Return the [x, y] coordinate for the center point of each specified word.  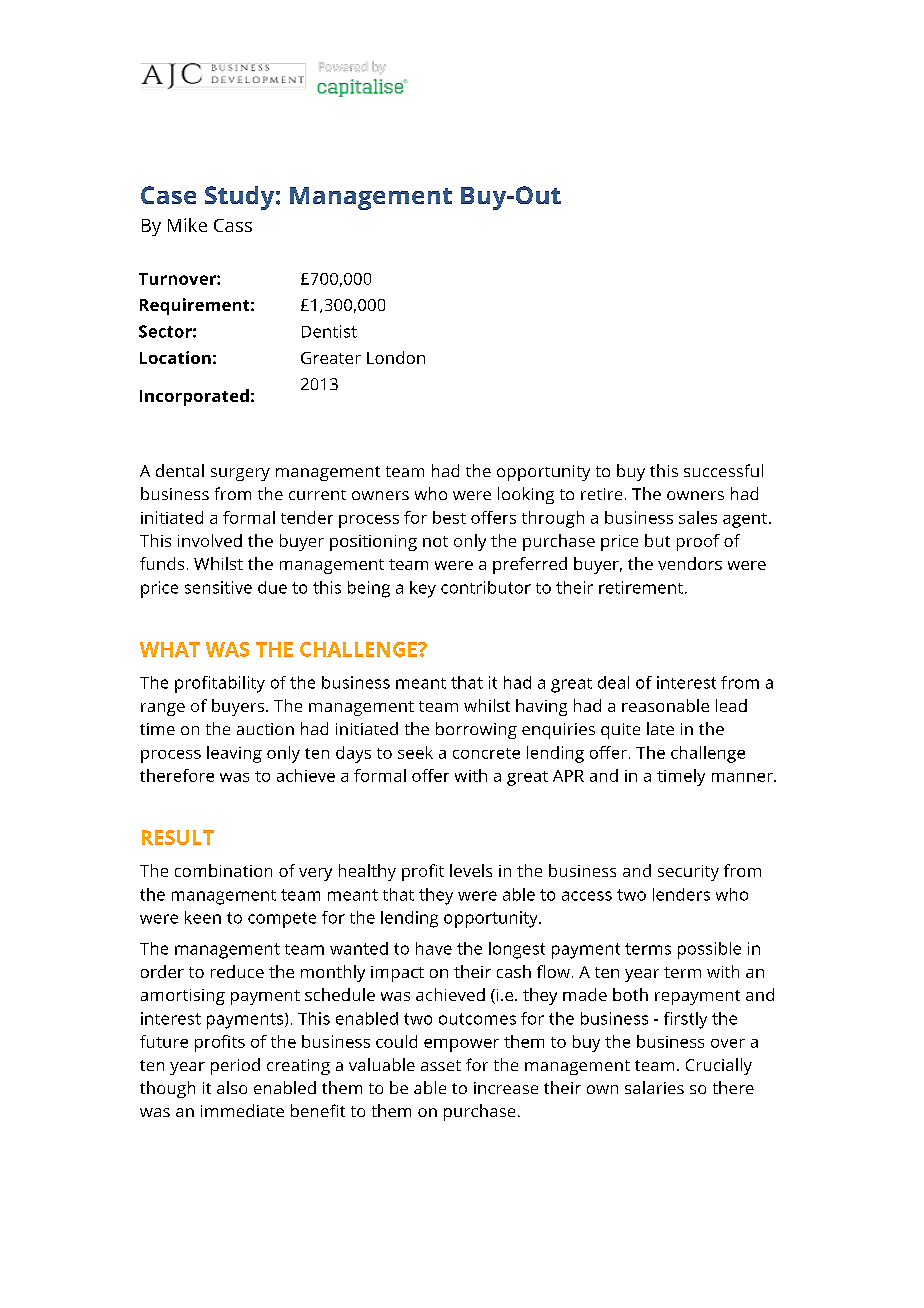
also [232, 1087]
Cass [233, 225]
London [396, 357]
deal [613, 682]
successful [723, 470]
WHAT [170, 649]
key [423, 589]
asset [441, 1065]
